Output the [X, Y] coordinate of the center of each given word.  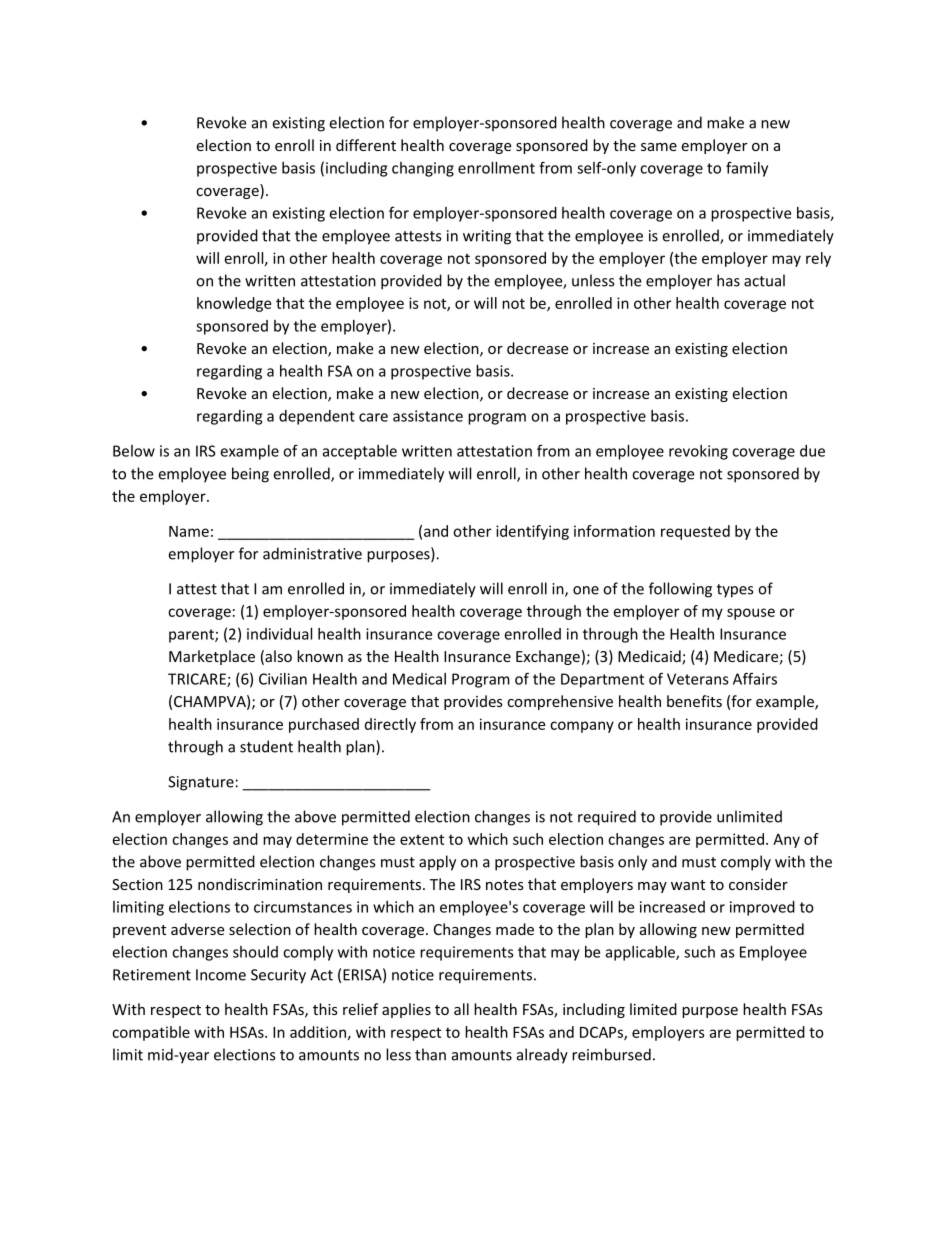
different [366, 145]
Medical [419, 679]
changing [423, 169]
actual [764, 280]
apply [437, 863]
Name [189, 531]
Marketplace [212, 657]
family [747, 169]
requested [695, 532]
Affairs [755, 678]
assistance [428, 416]
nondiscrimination [260, 884]
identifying [532, 532]
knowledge [234, 304]
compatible [151, 1033]
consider [758, 884]
